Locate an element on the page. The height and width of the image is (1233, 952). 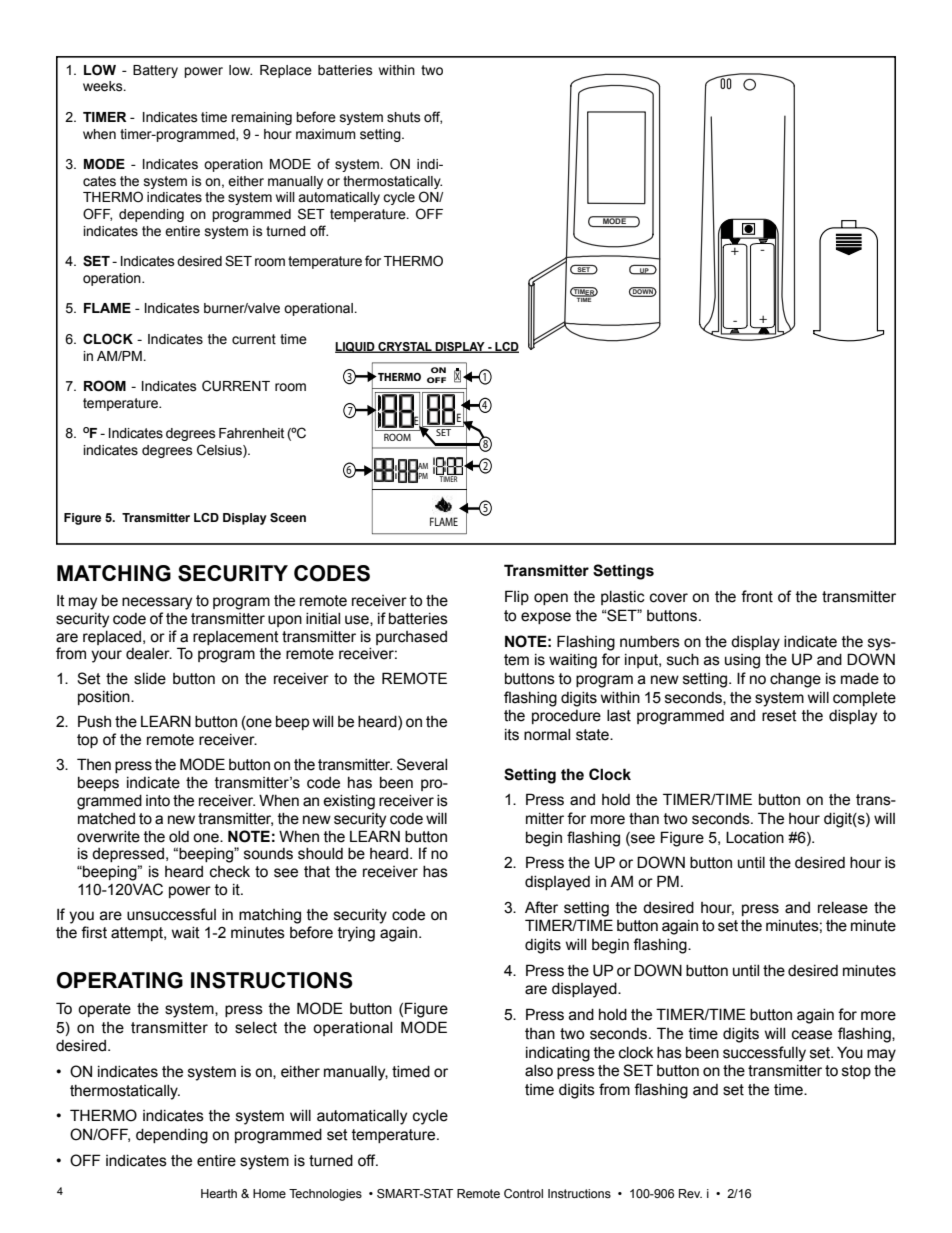
Battery is located at coordinates (155, 71).
